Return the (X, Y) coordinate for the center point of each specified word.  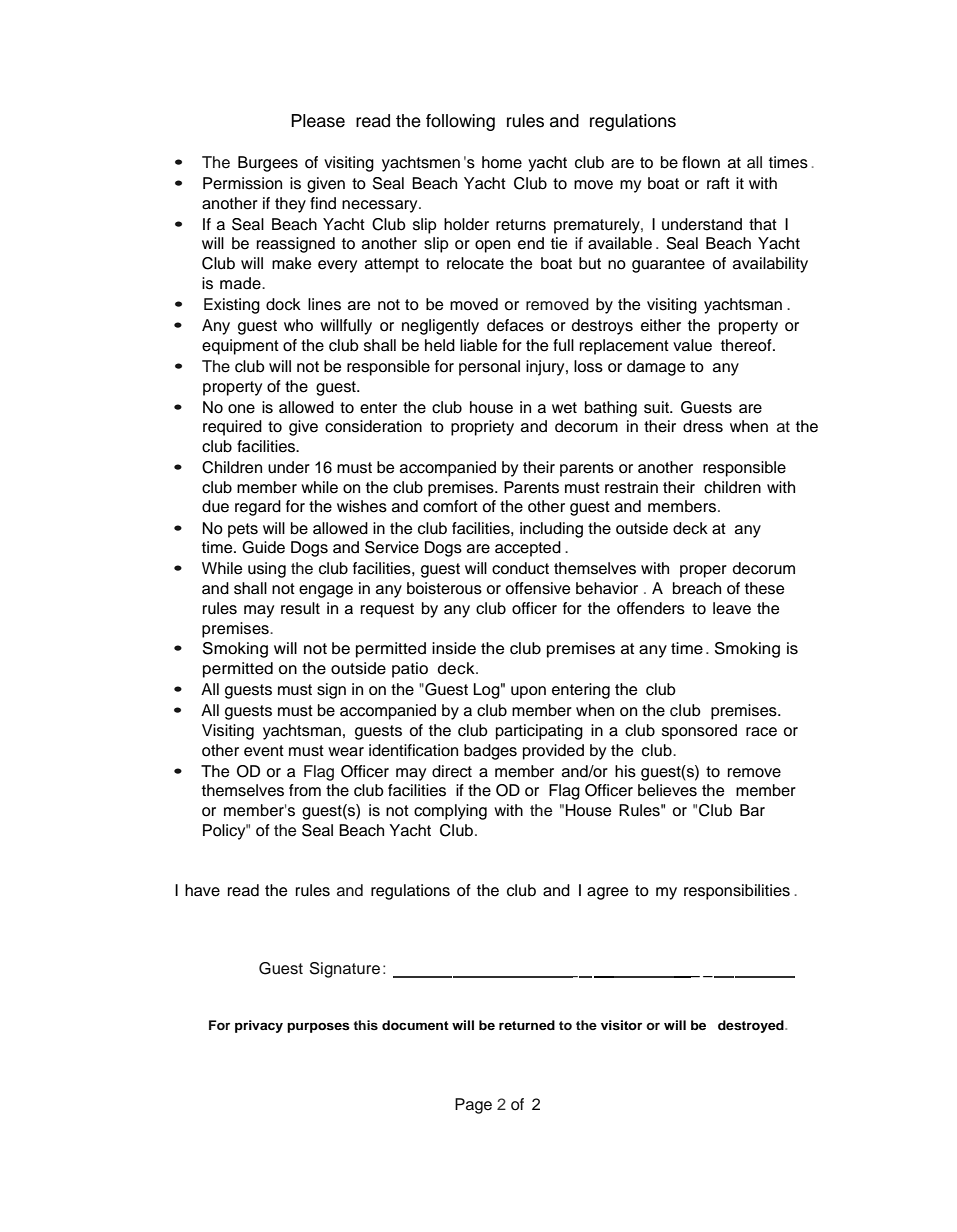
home (502, 162)
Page (473, 1106)
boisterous (444, 588)
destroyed (752, 1026)
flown (701, 162)
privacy (259, 1026)
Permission (242, 183)
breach (697, 588)
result (300, 608)
